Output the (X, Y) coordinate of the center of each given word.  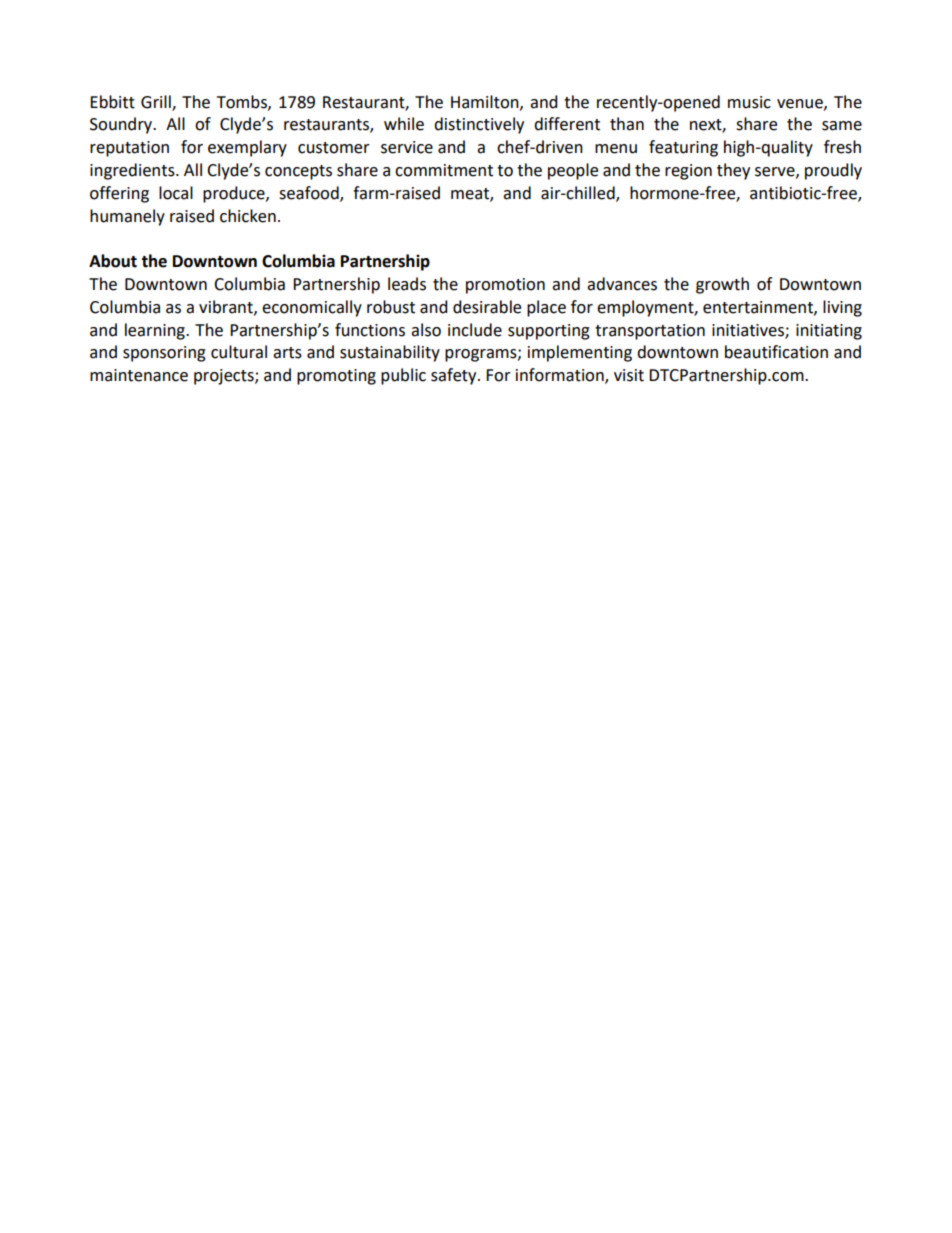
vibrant (227, 307)
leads (407, 284)
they (733, 171)
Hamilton (486, 102)
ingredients (133, 171)
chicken (248, 216)
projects (225, 377)
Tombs (243, 102)
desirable (487, 307)
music (749, 102)
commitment (444, 170)
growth (722, 285)
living (842, 308)
